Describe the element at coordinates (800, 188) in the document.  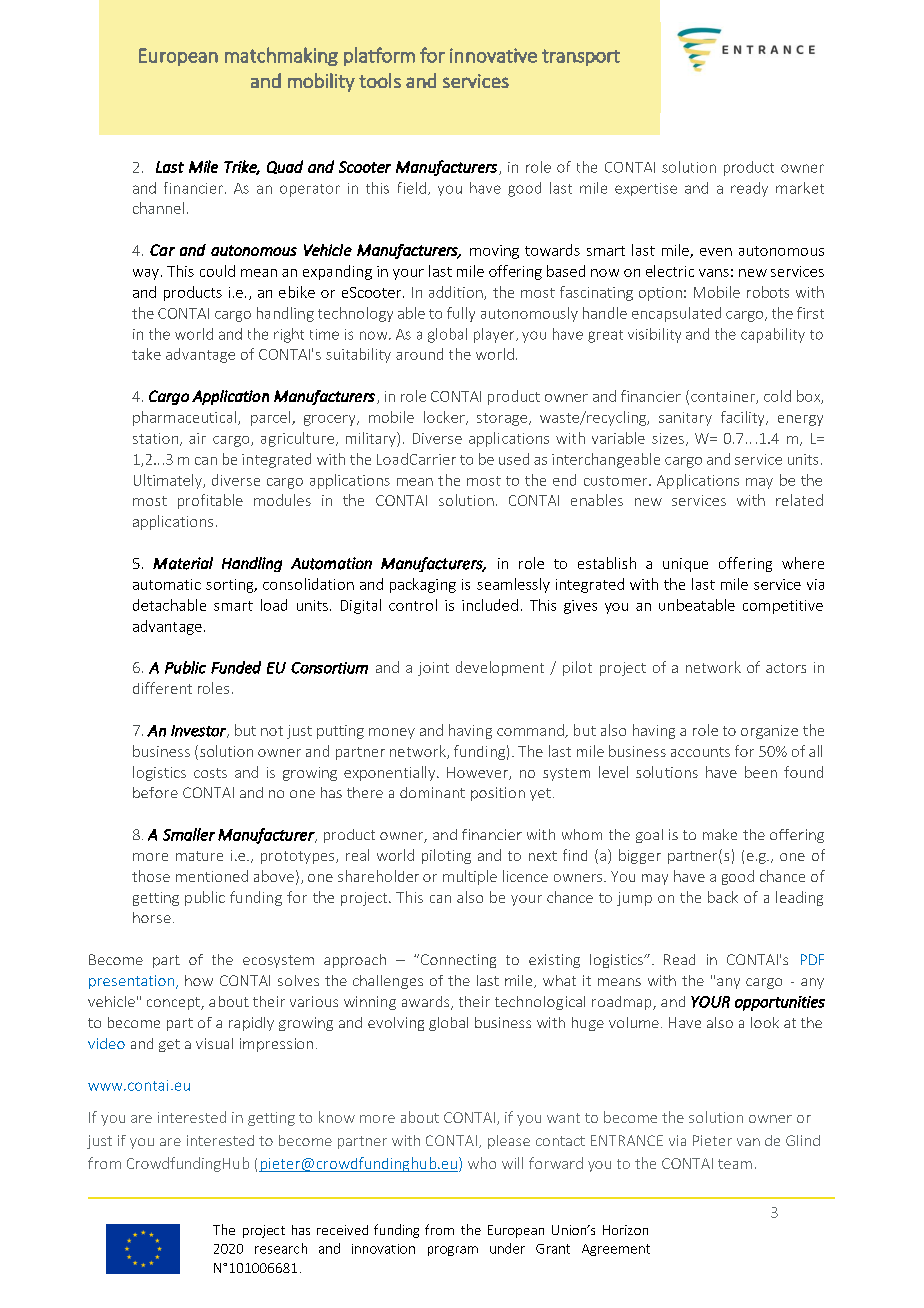
I see `market` at that location.
